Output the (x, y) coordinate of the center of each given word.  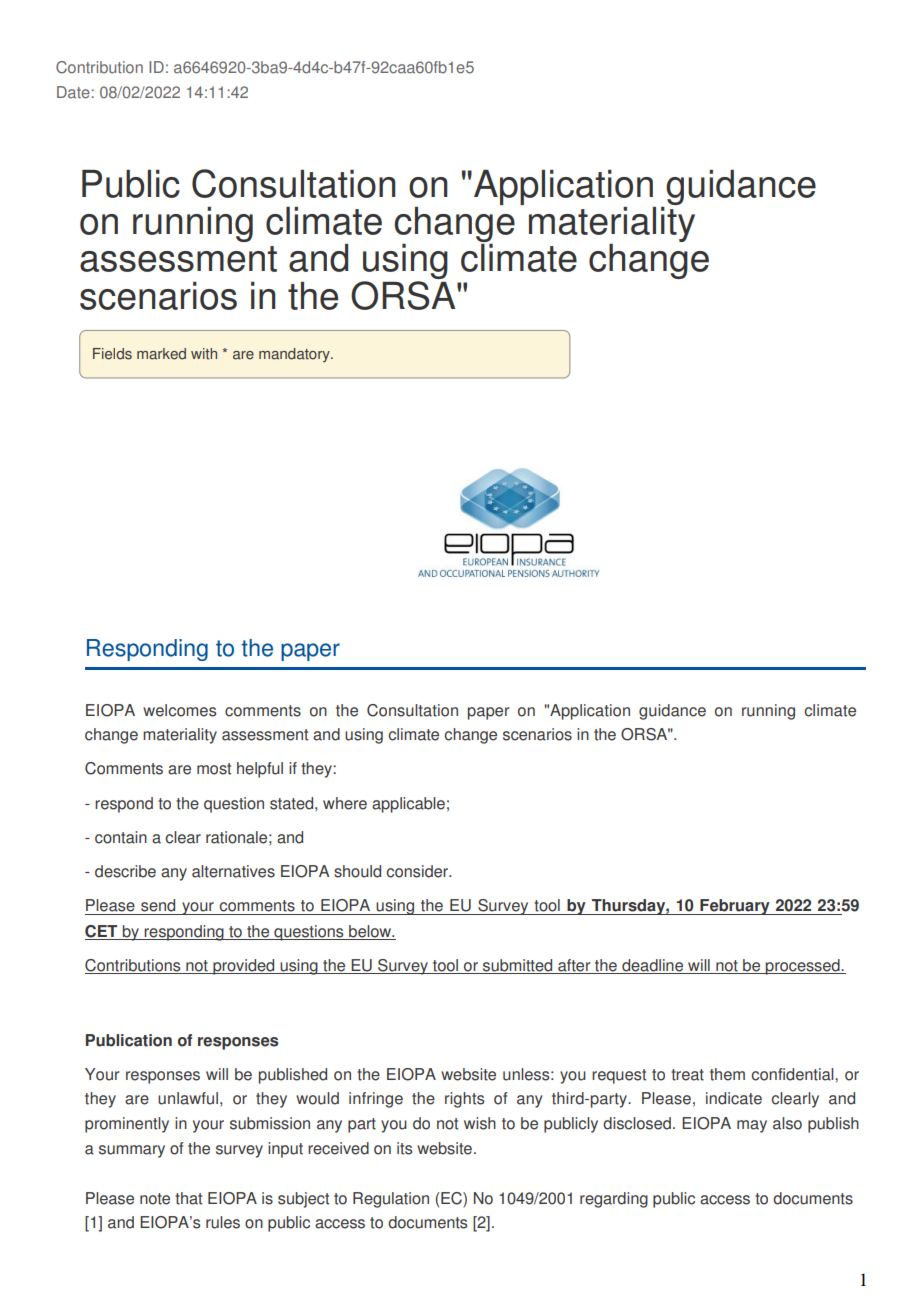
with (204, 354)
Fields (112, 354)
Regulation (391, 1200)
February (735, 907)
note (155, 1199)
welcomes (179, 710)
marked (161, 354)
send (158, 905)
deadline (653, 966)
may (752, 1126)
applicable (408, 805)
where (345, 803)
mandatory (295, 355)
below (371, 931)
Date (73, 92)
